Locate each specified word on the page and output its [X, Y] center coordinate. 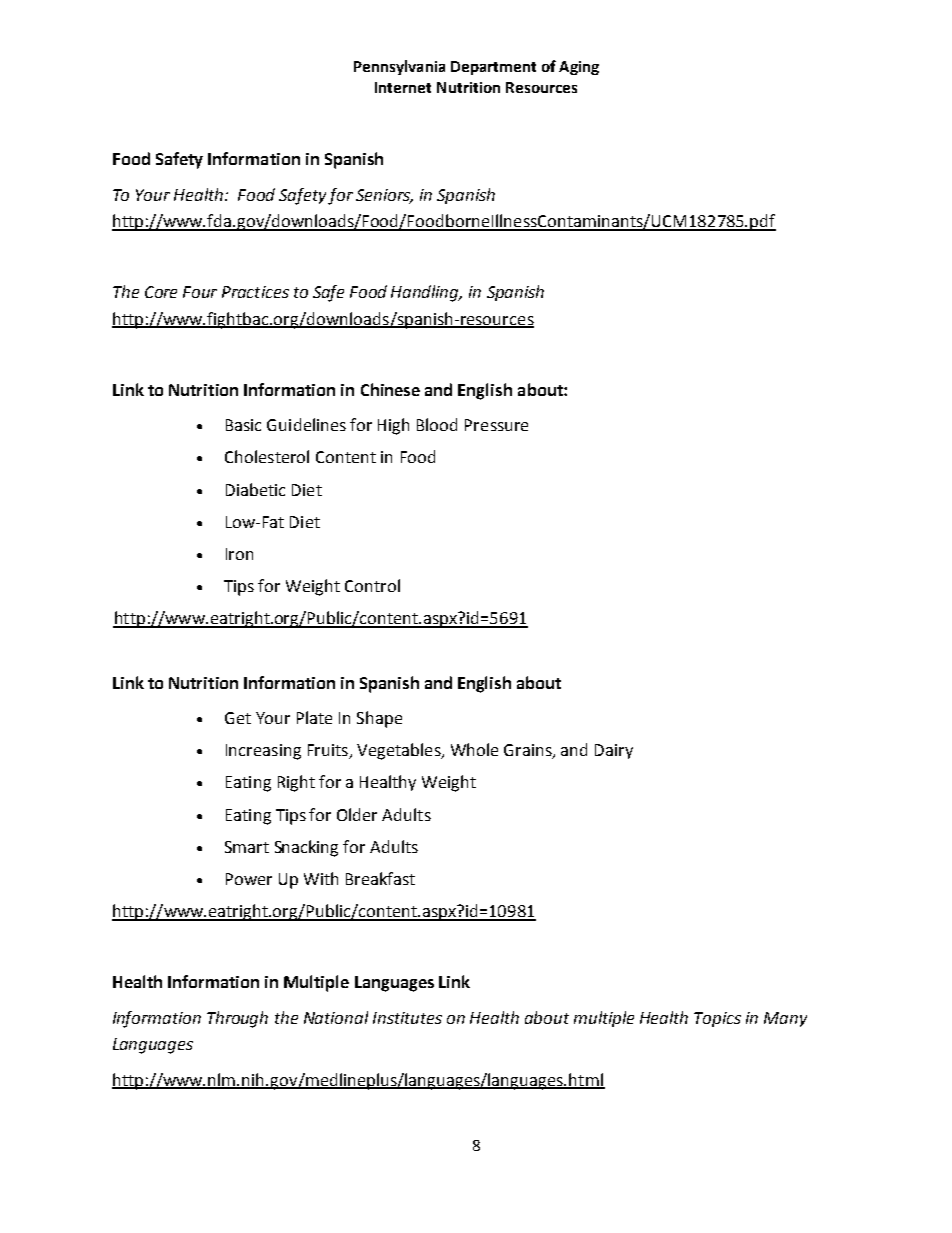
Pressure [496, 425]
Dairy [614, 751]
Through [237, 1019]
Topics [717, 1019]
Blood [437, 424]
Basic [243, 425]
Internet [403, 87]
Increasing [263, 752]
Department [493, 68]
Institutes [407, 1018]
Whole [474, 749]
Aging [579, 68]
